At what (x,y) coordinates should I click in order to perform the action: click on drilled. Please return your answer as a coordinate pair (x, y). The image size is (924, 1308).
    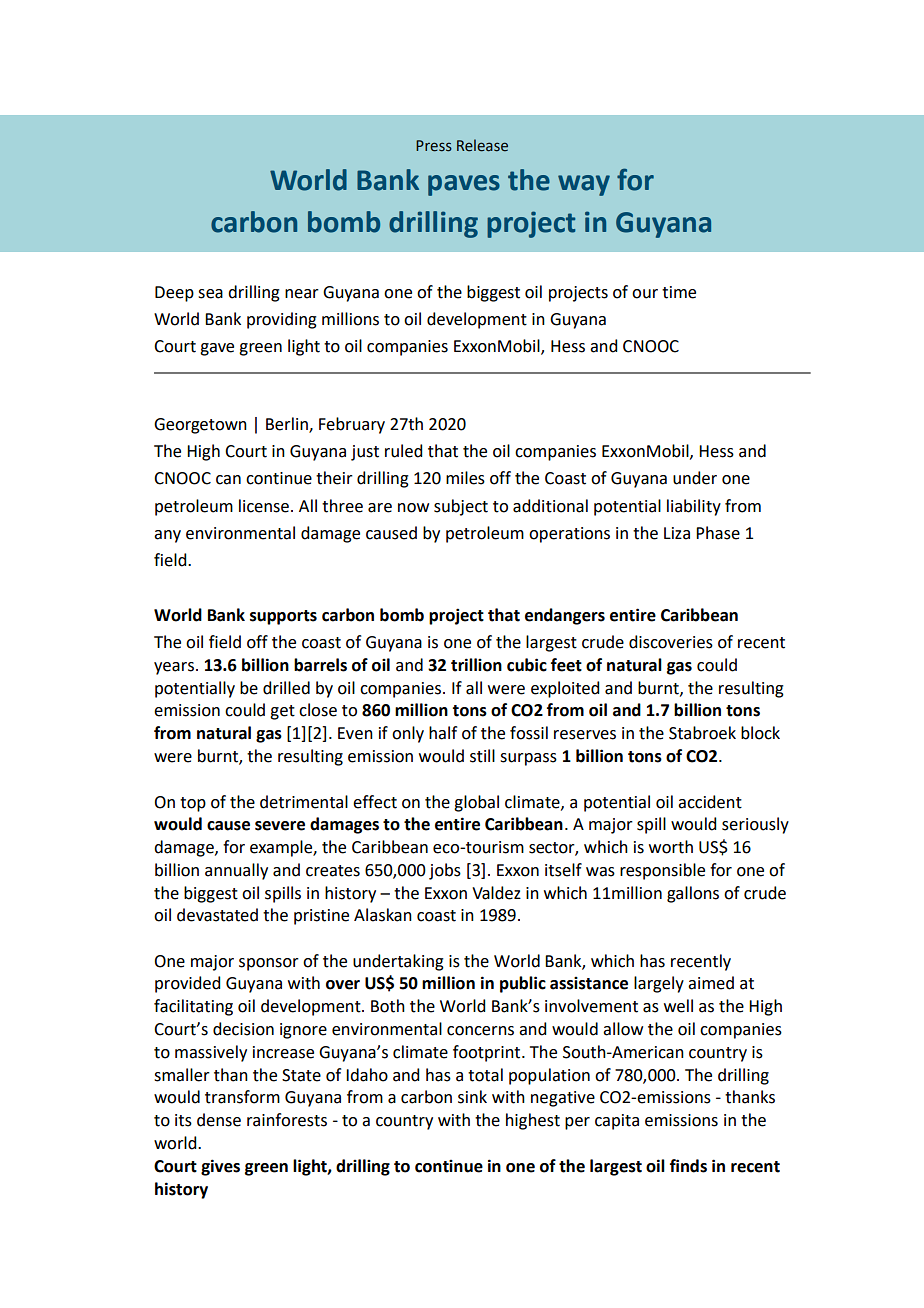
    Looking at the image, I should click on (286, 688).
